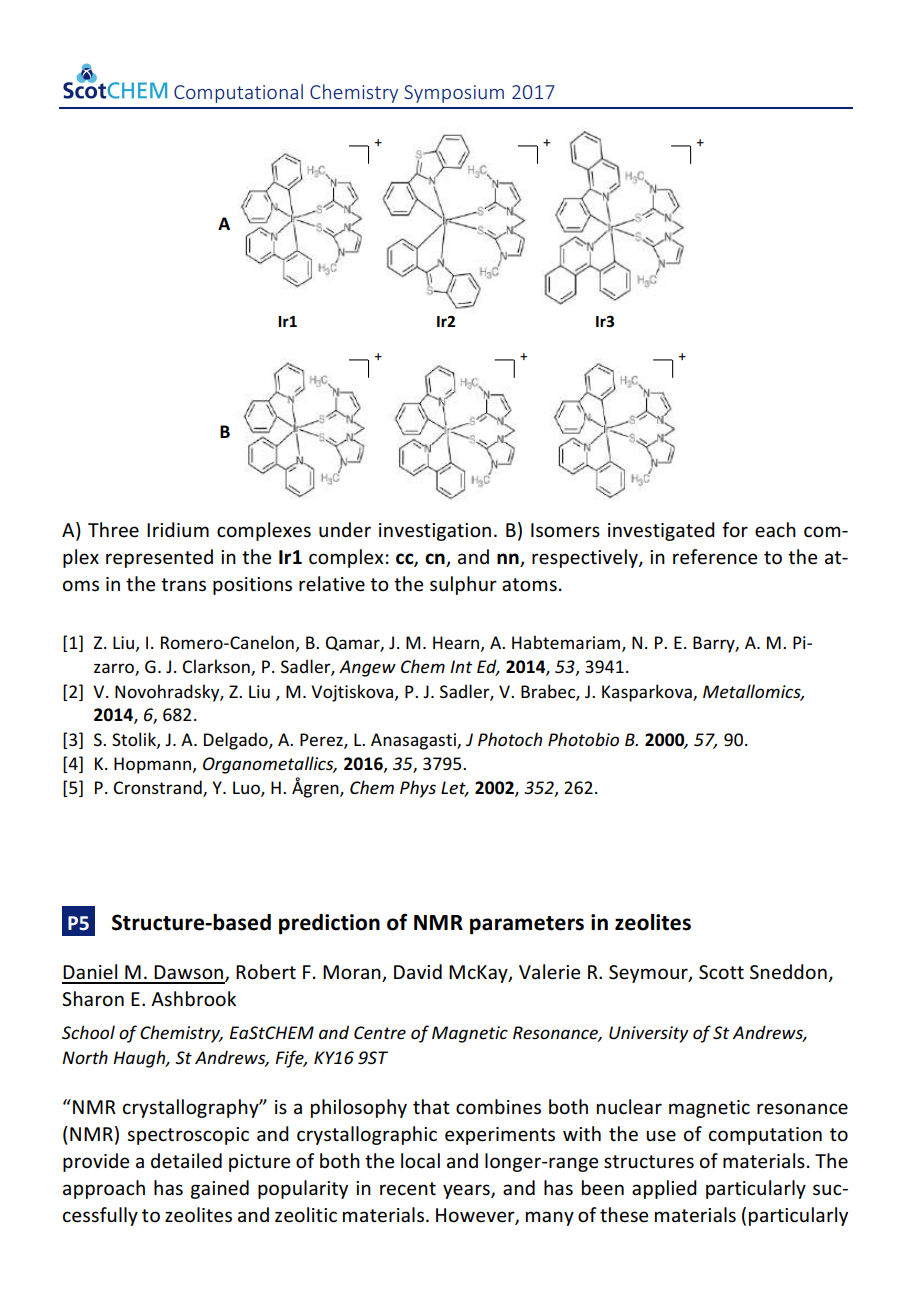 The image size is (924, 1310). I want to click on Iridium, so click(178, 529).
